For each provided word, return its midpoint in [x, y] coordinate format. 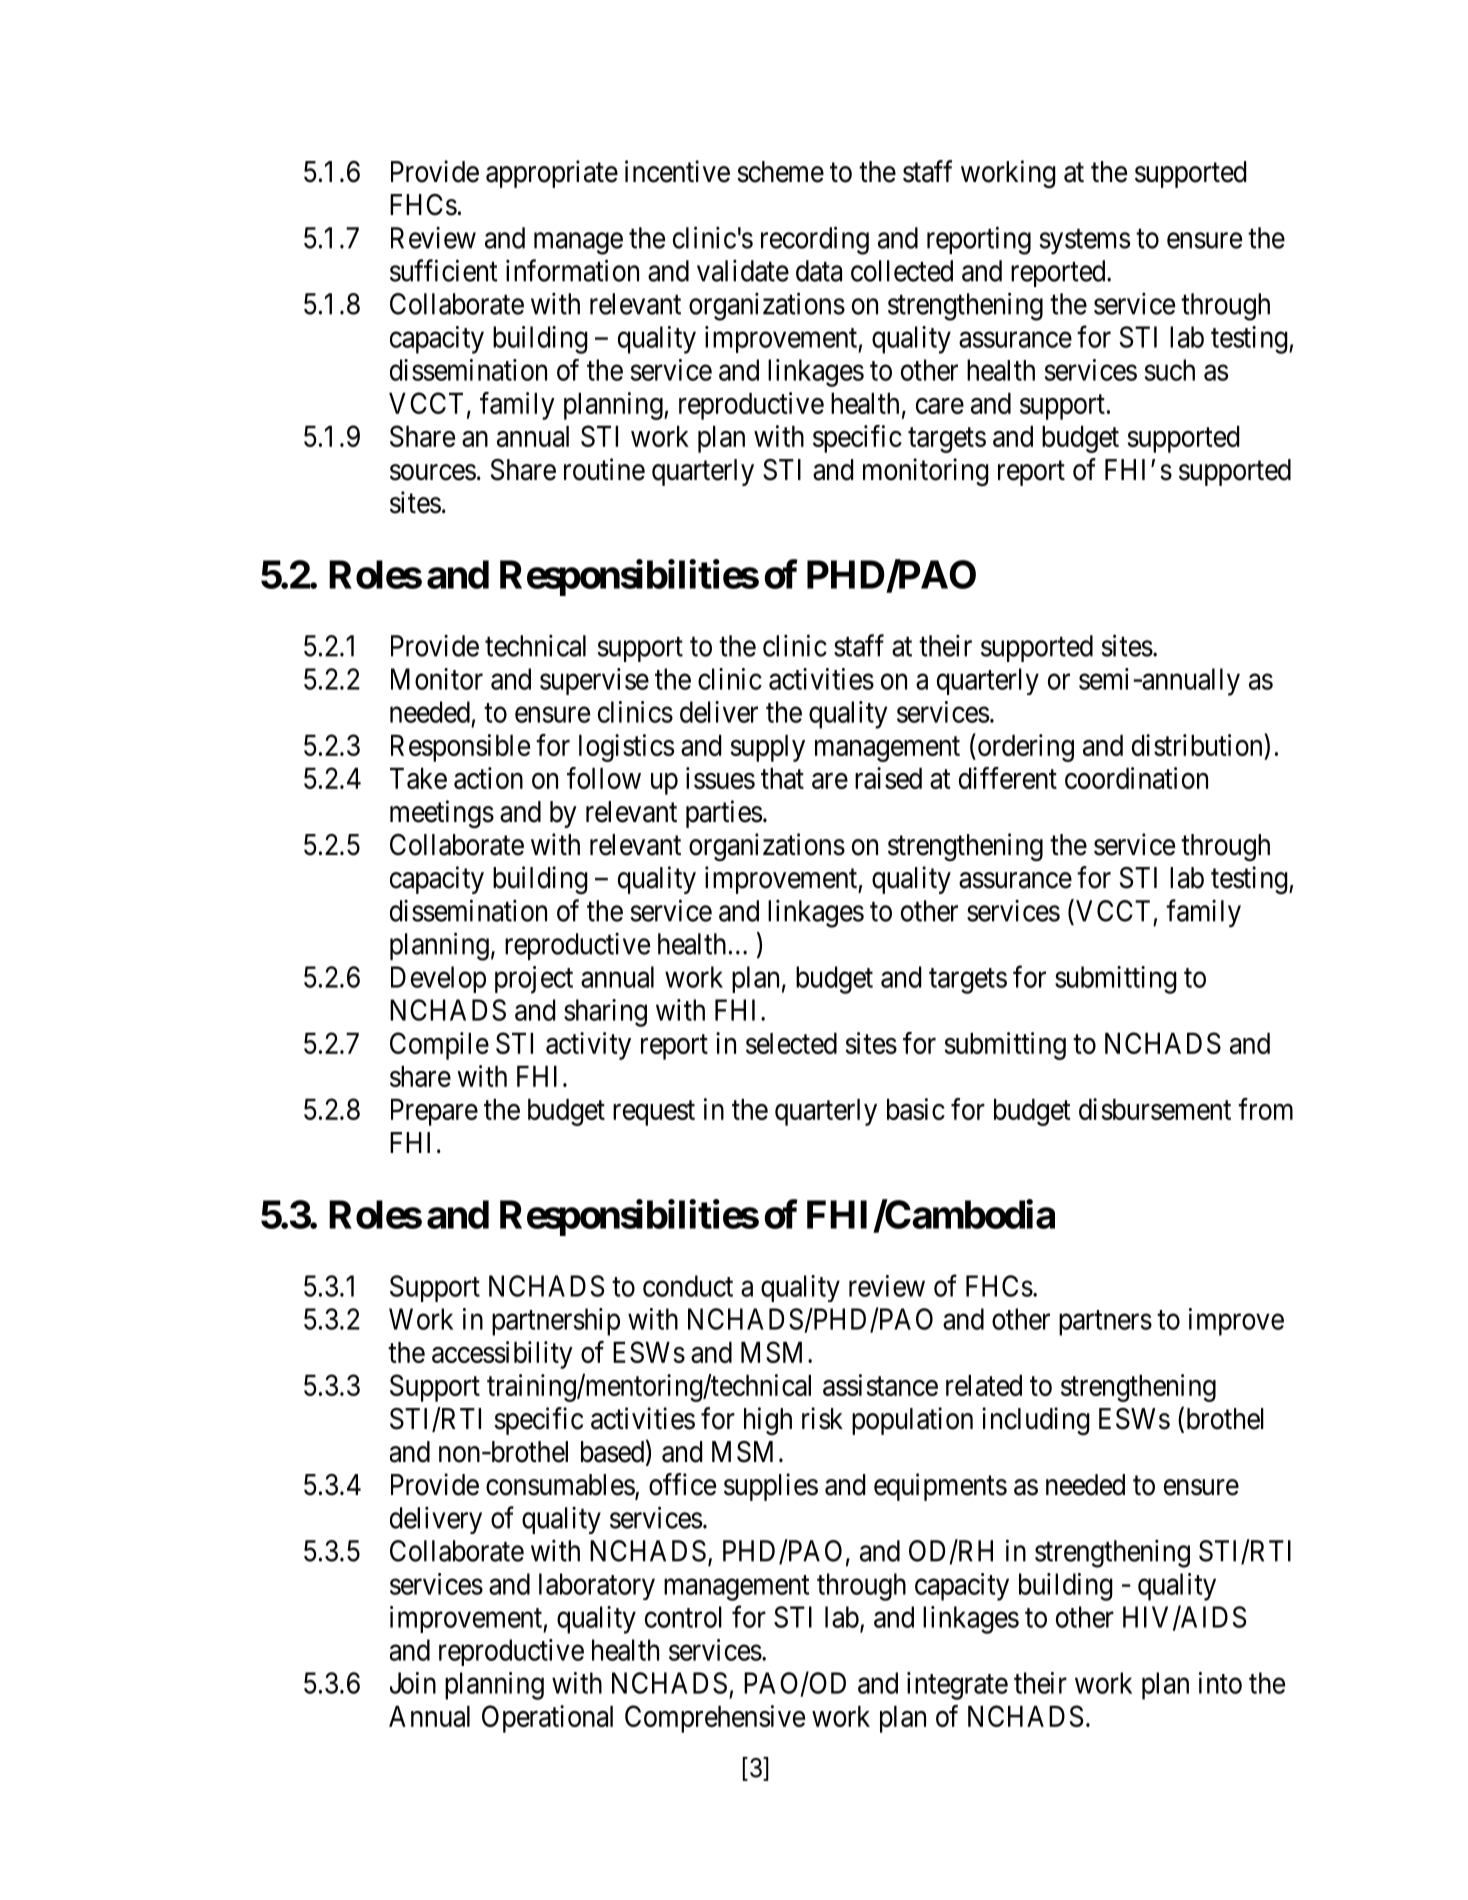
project [534, 980]
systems [1084, 242]
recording [815, 240]
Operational [547, 1719]
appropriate [552, 174]
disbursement [1155, 1109]
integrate [957, 1686]
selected [791, 1043]
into [1220, 1683]
